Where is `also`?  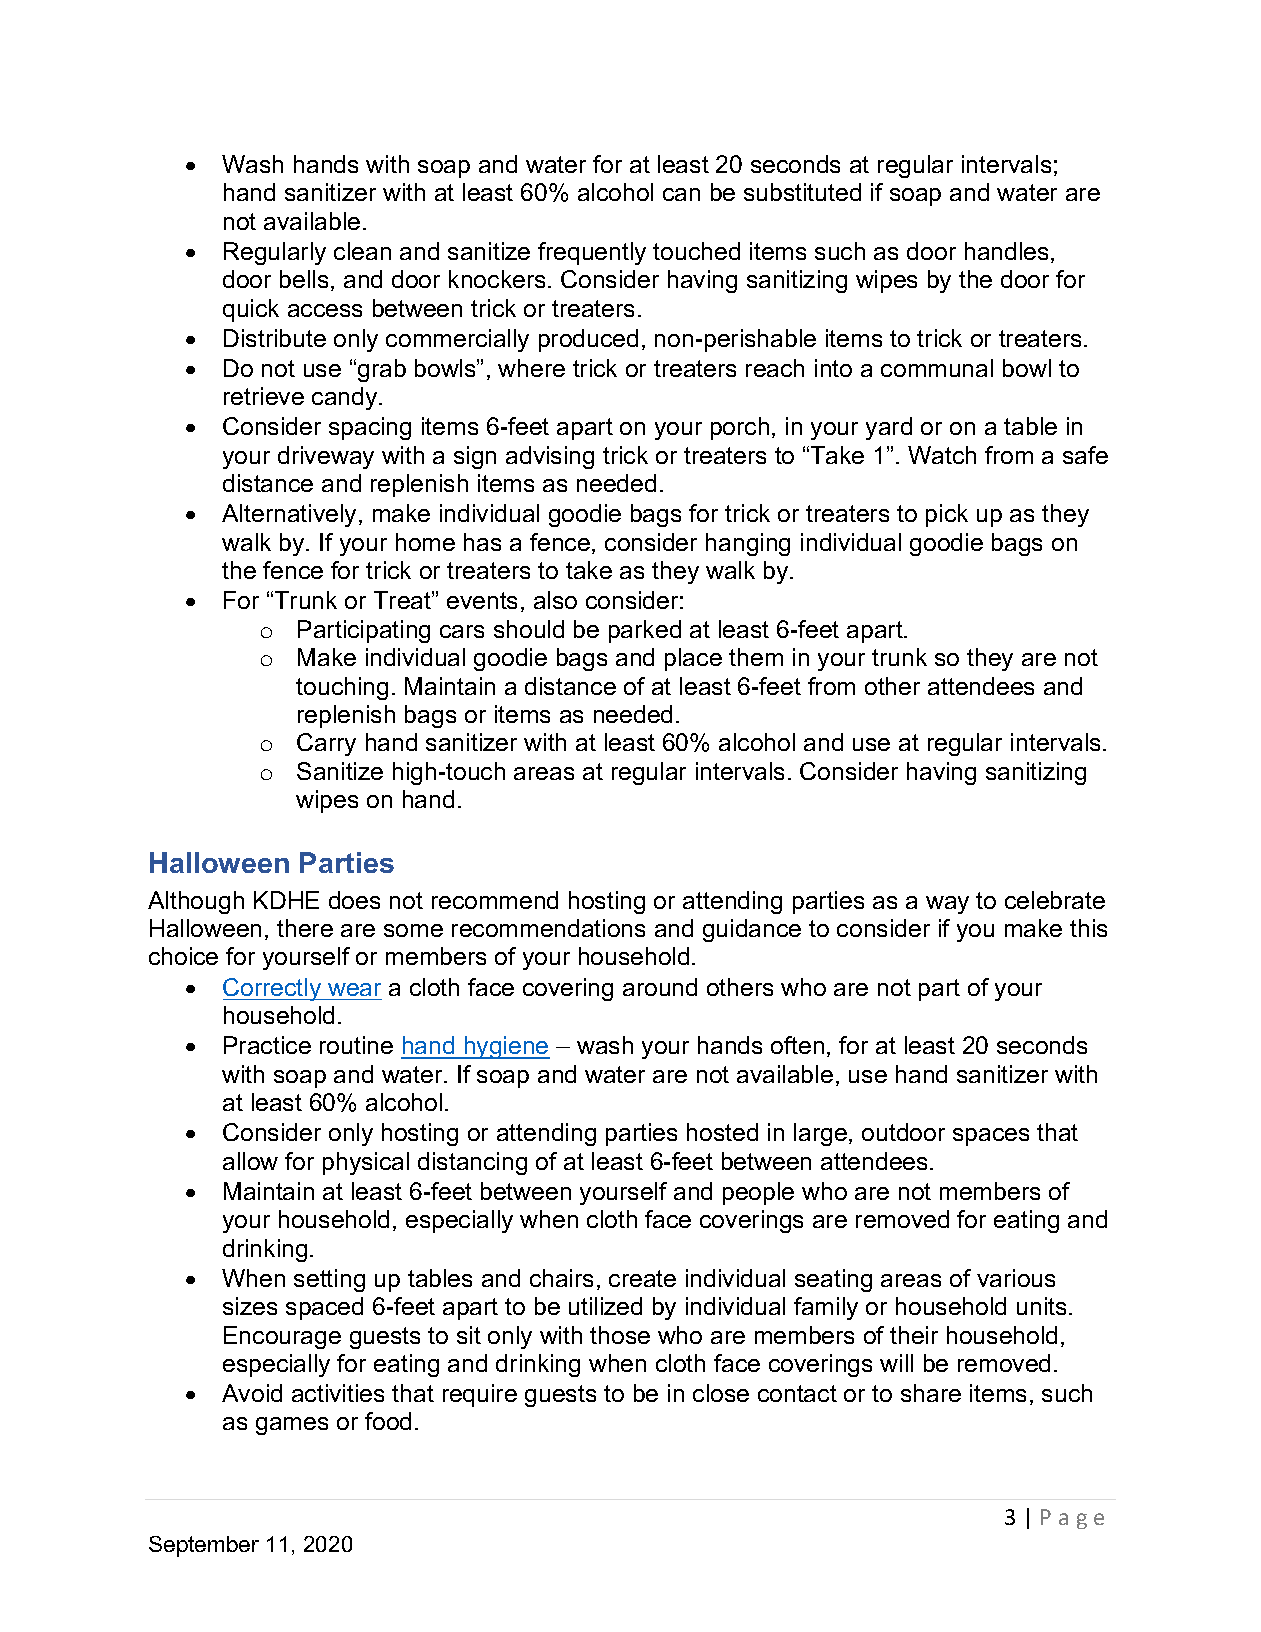
also is located at coordinates (555, 600).
